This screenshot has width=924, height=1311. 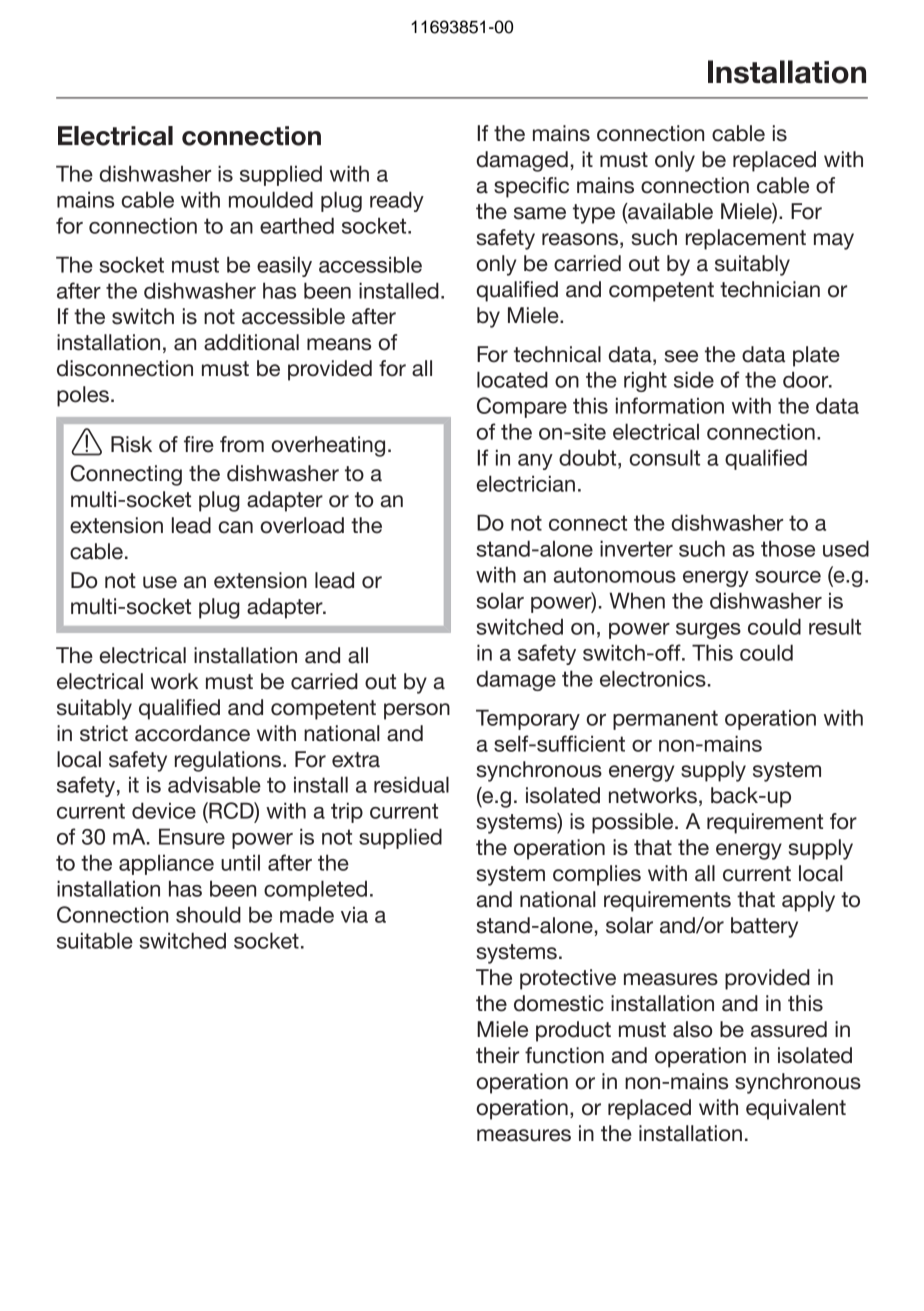 What do you see at coordinates (397, 201) in the screenshot?
I see `ready` at bounding box center [397, 201].
